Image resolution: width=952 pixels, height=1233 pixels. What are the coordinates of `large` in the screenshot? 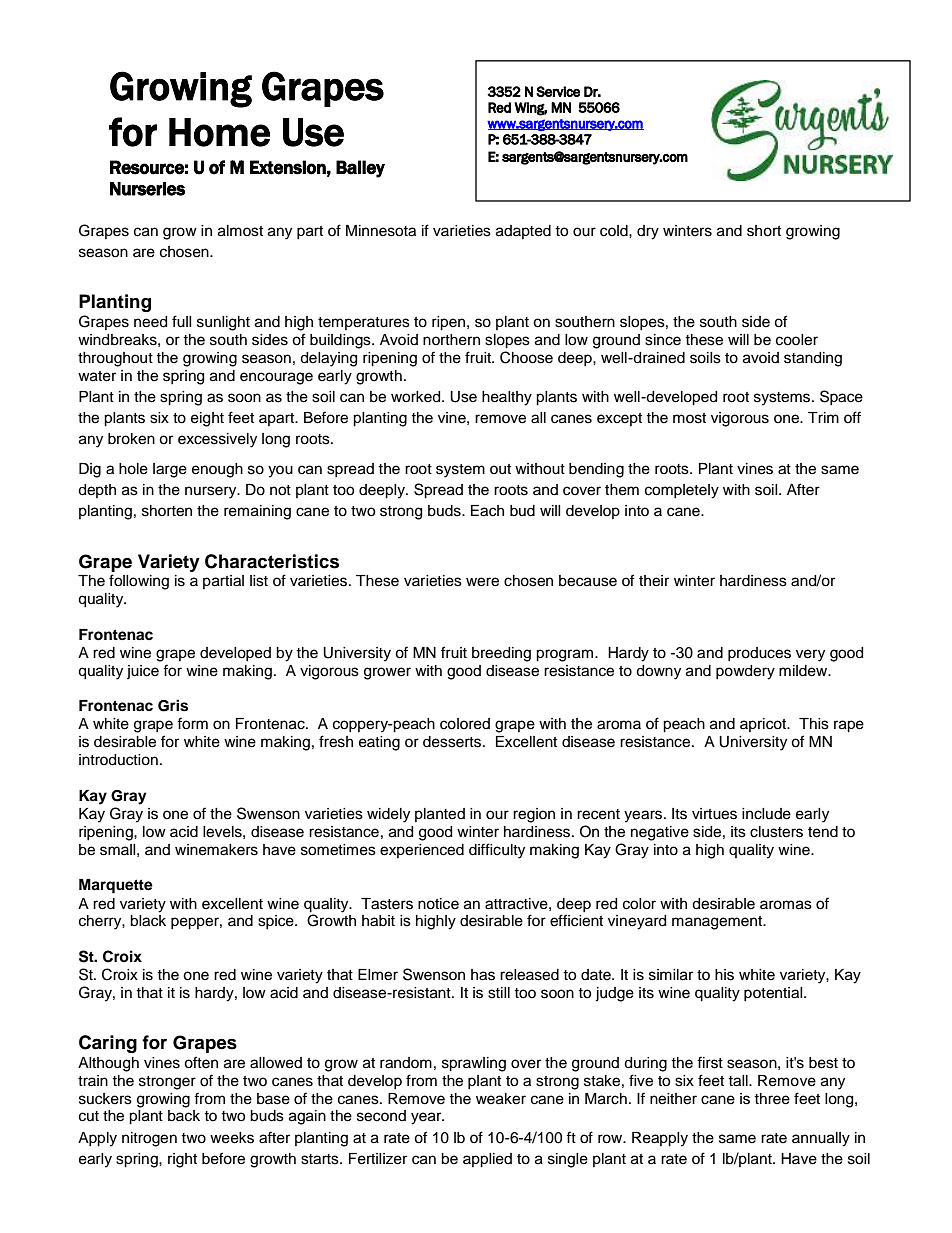 It's located at (170, 470).
